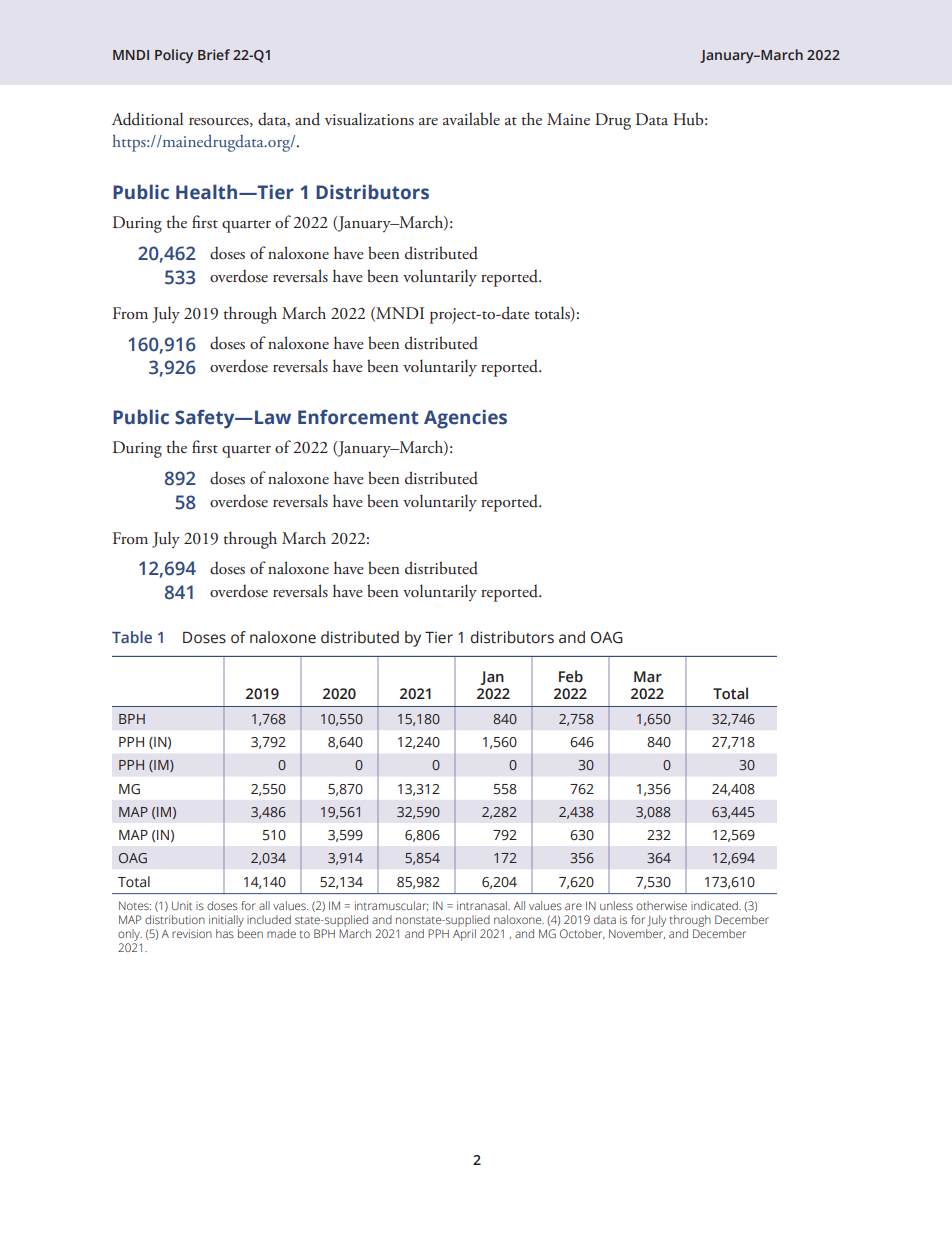 The image size is (952, 1233). What do you see at coordinates (392, 906) in the screenshot?
I see `intramuscular` at bounding box center [392, 906].
